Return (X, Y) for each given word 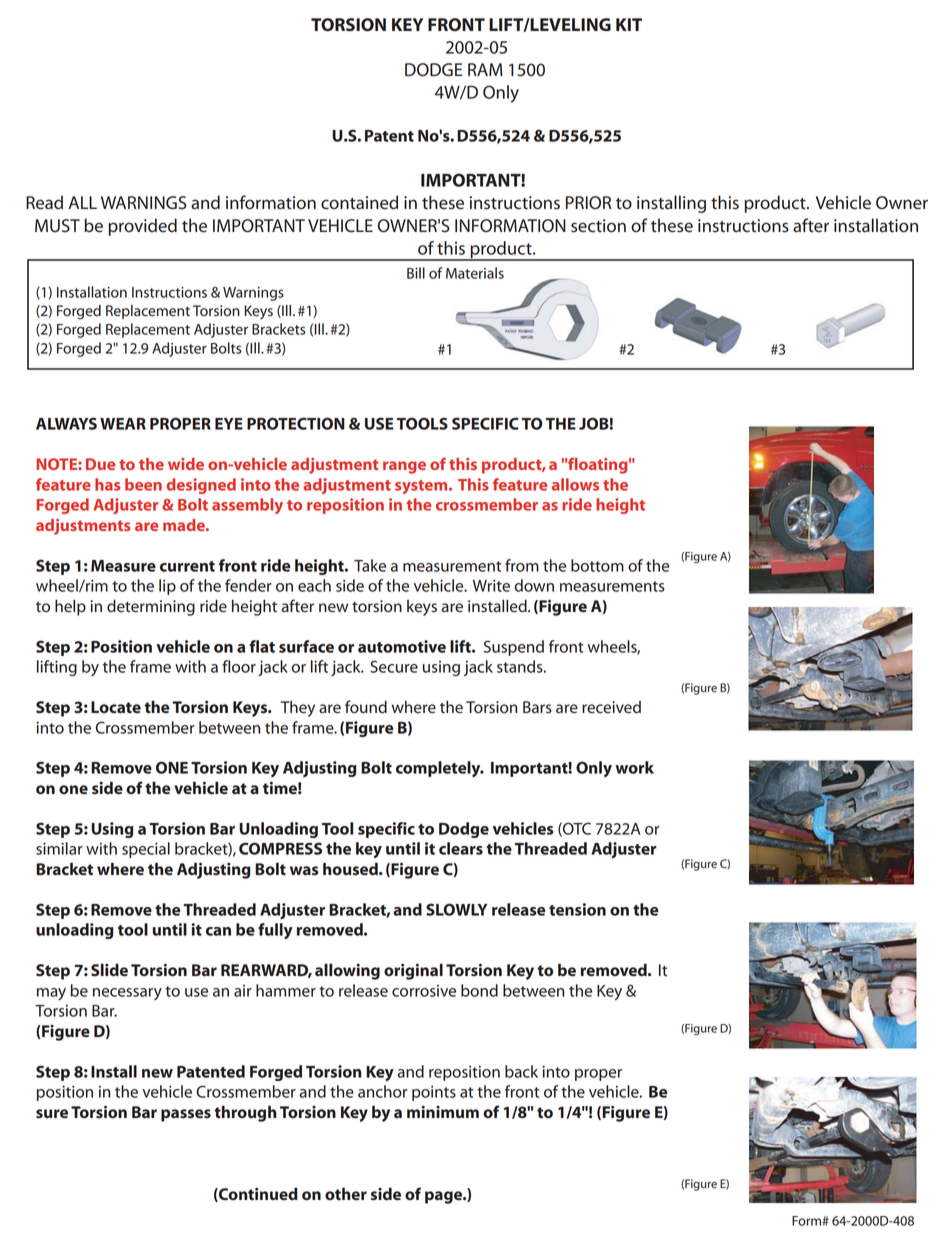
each (314, 585)
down (534, 585)
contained (359, 202)
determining (151, 608)
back (521, 1071)
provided (142, 227)
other (346, 1193)
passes (186, 1115)
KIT (629, 24)
